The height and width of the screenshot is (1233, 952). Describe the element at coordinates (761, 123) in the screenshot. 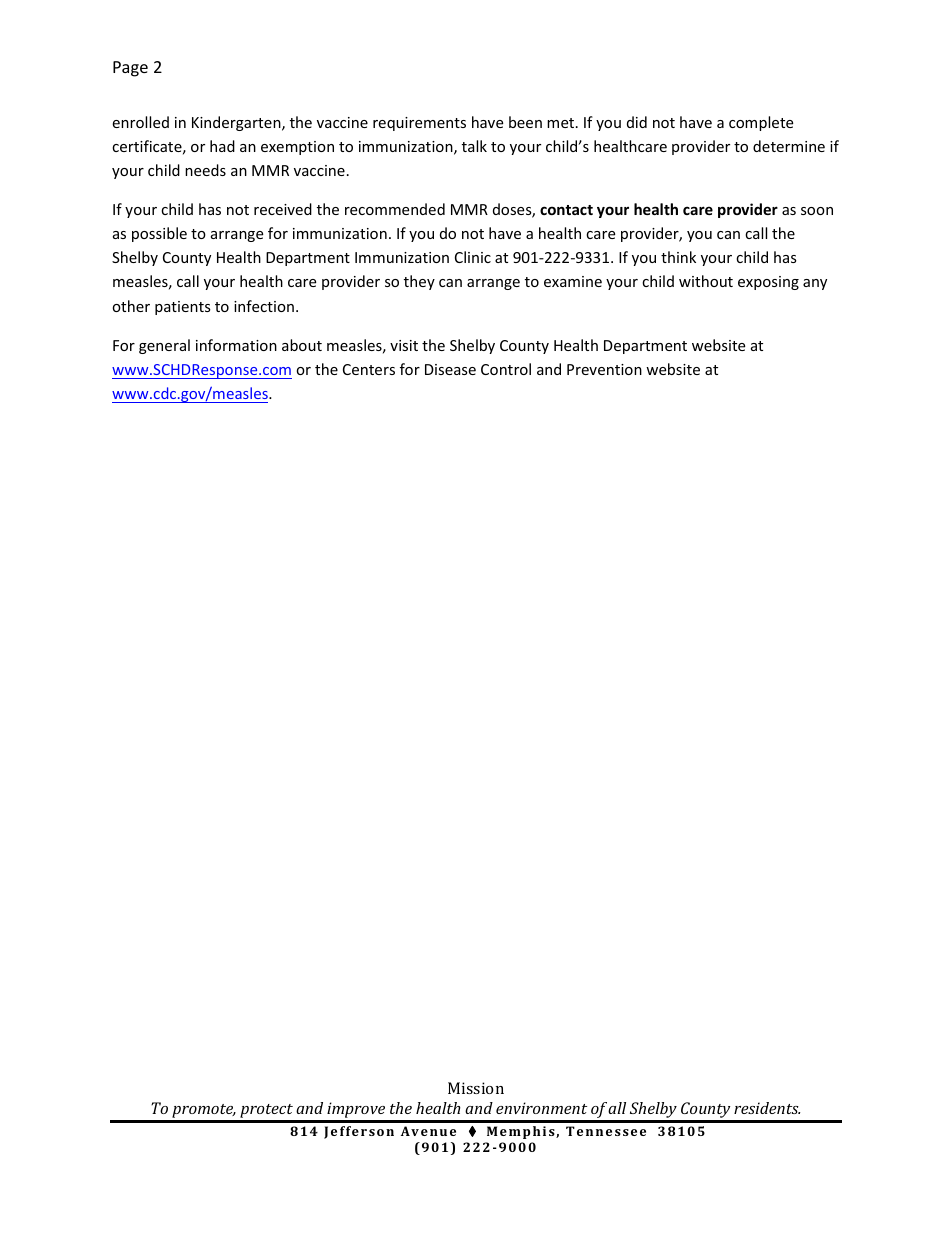

I see `complete` at that location.
